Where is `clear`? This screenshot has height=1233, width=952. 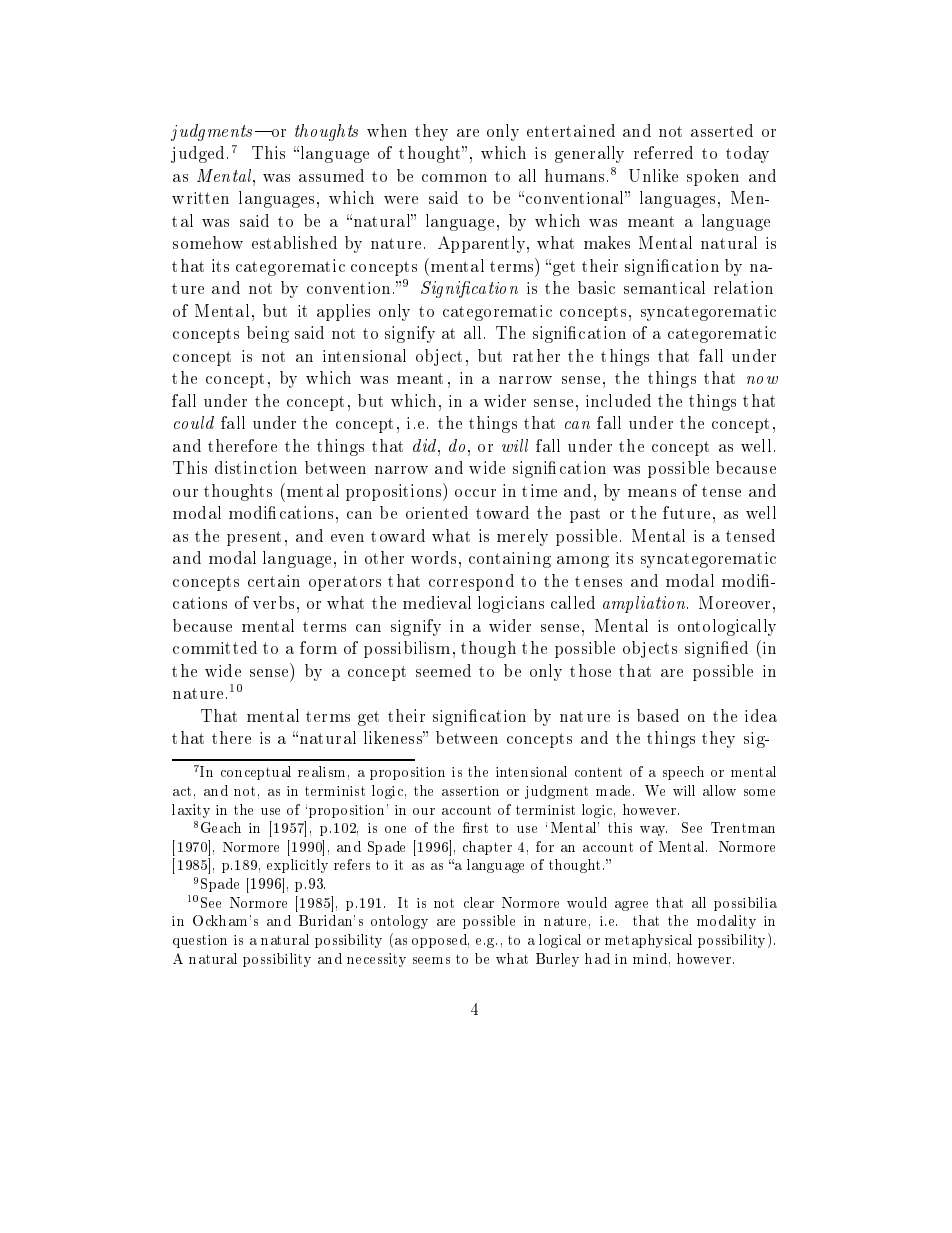 clear is located at coordinates (479, 902).
